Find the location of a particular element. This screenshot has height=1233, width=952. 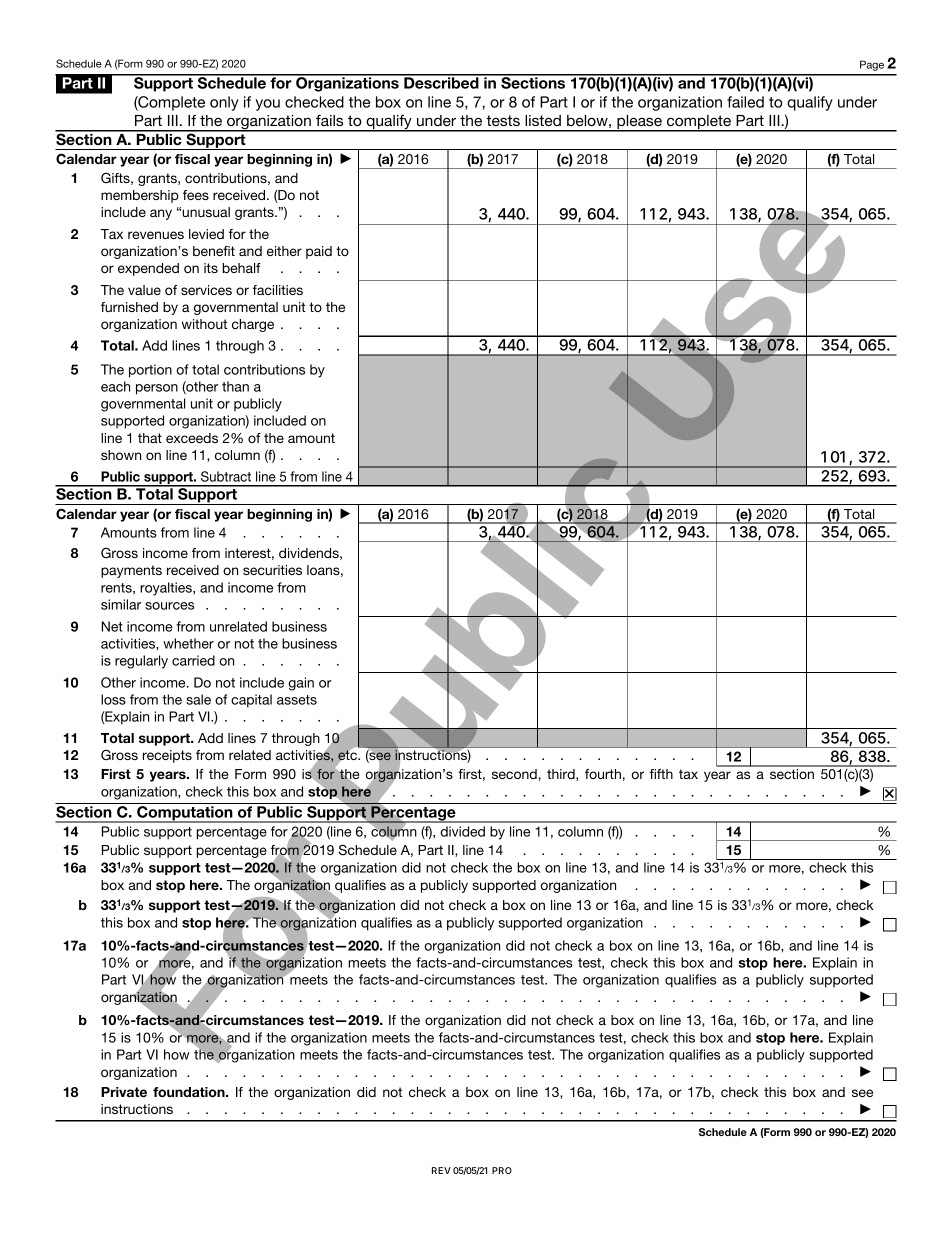

fifth is located at coordinates (661, 774).
